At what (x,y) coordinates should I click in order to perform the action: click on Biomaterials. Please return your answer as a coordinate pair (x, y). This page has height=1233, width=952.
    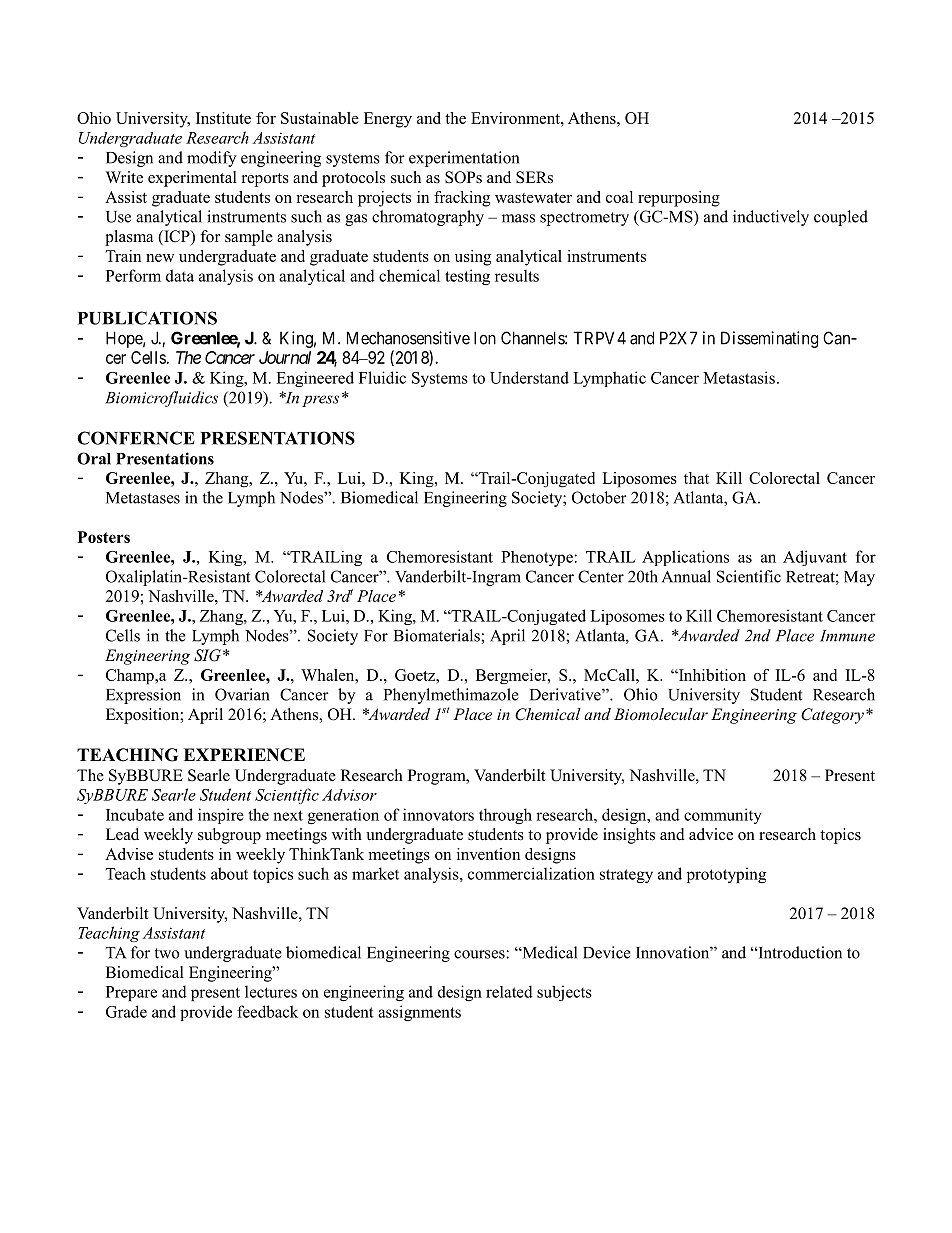
    Looking at the image, I should click on (438, 635).
